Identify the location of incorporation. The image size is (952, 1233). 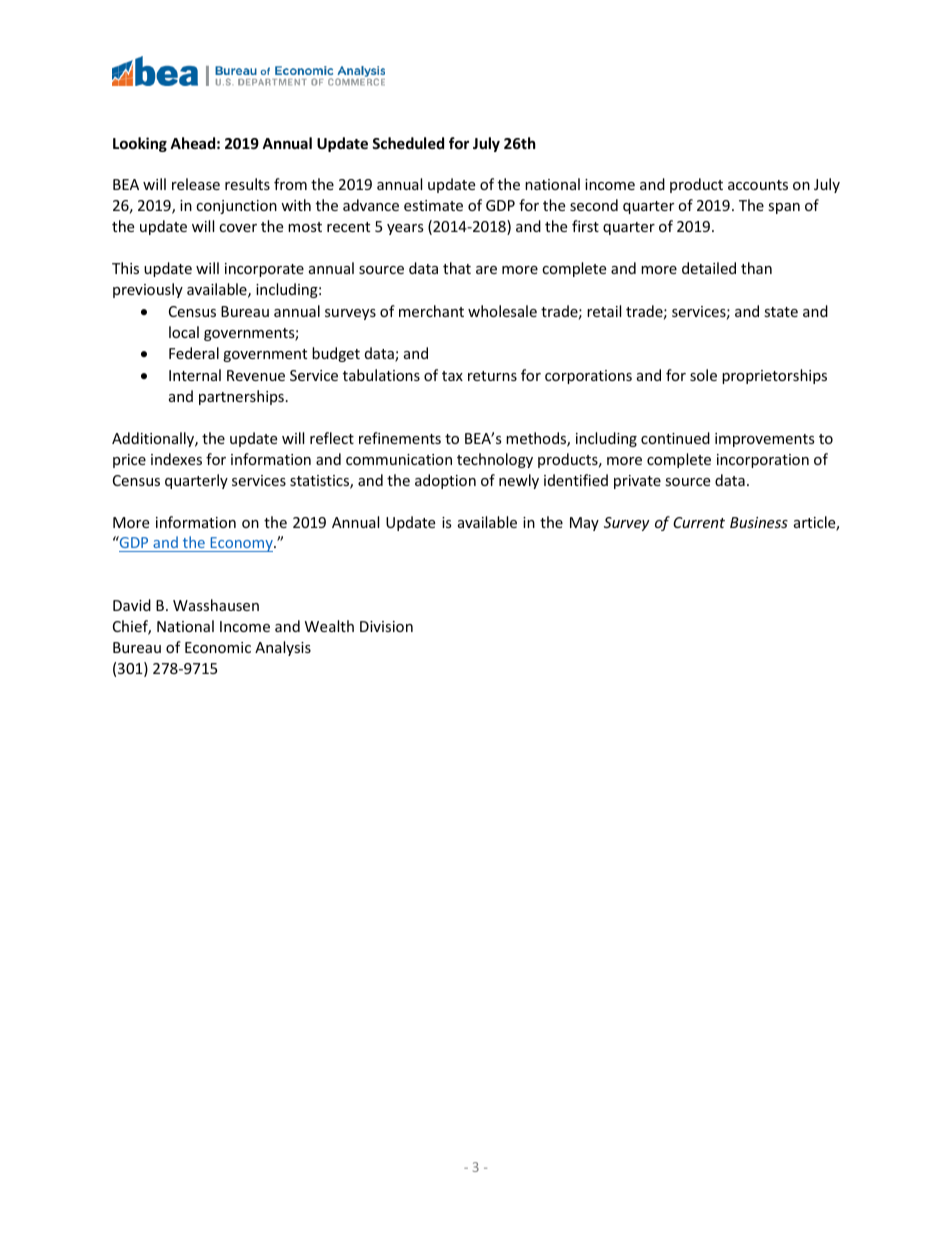
(763, 461).
